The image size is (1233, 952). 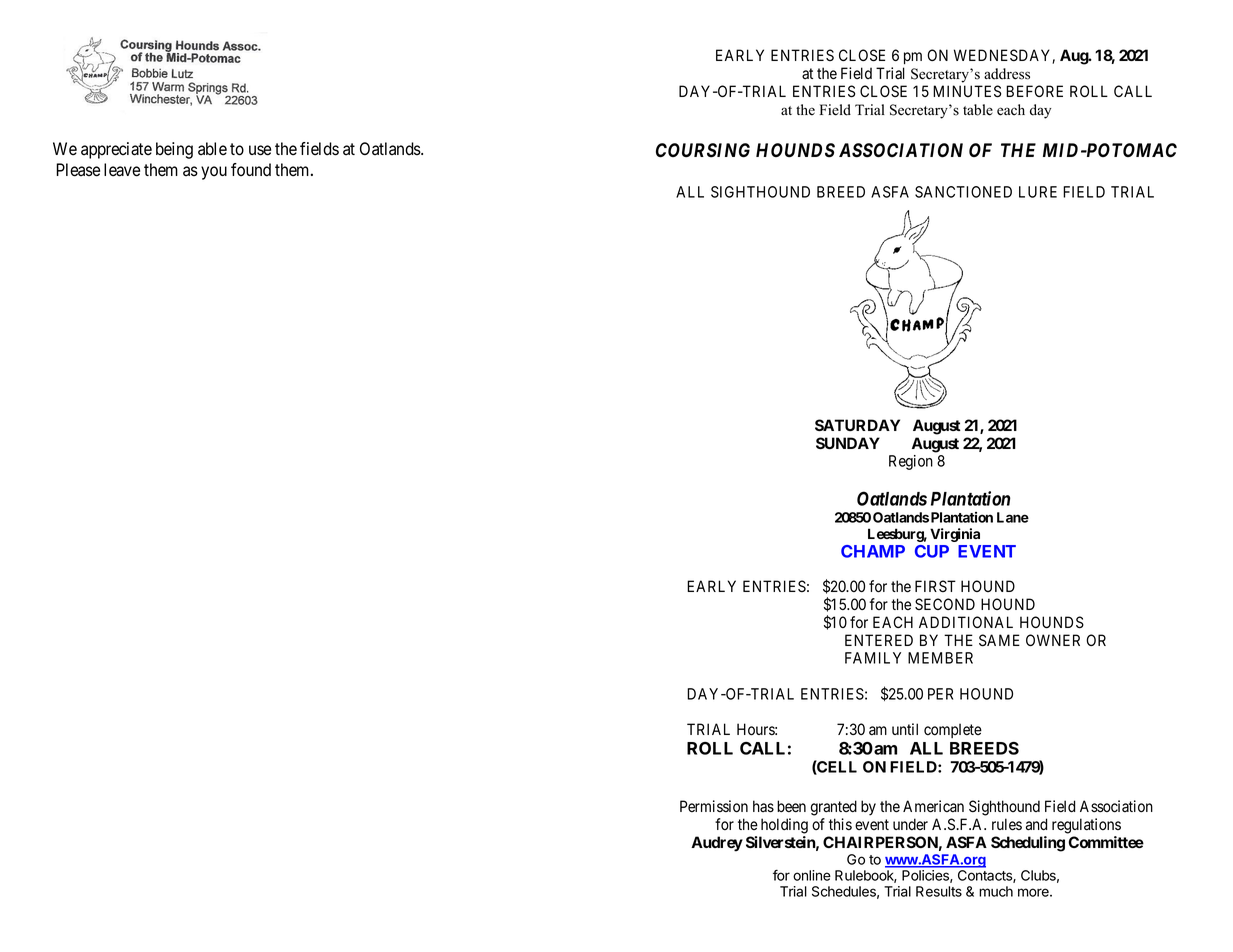 I want to click on Permission, so click(x=714, y=806).
